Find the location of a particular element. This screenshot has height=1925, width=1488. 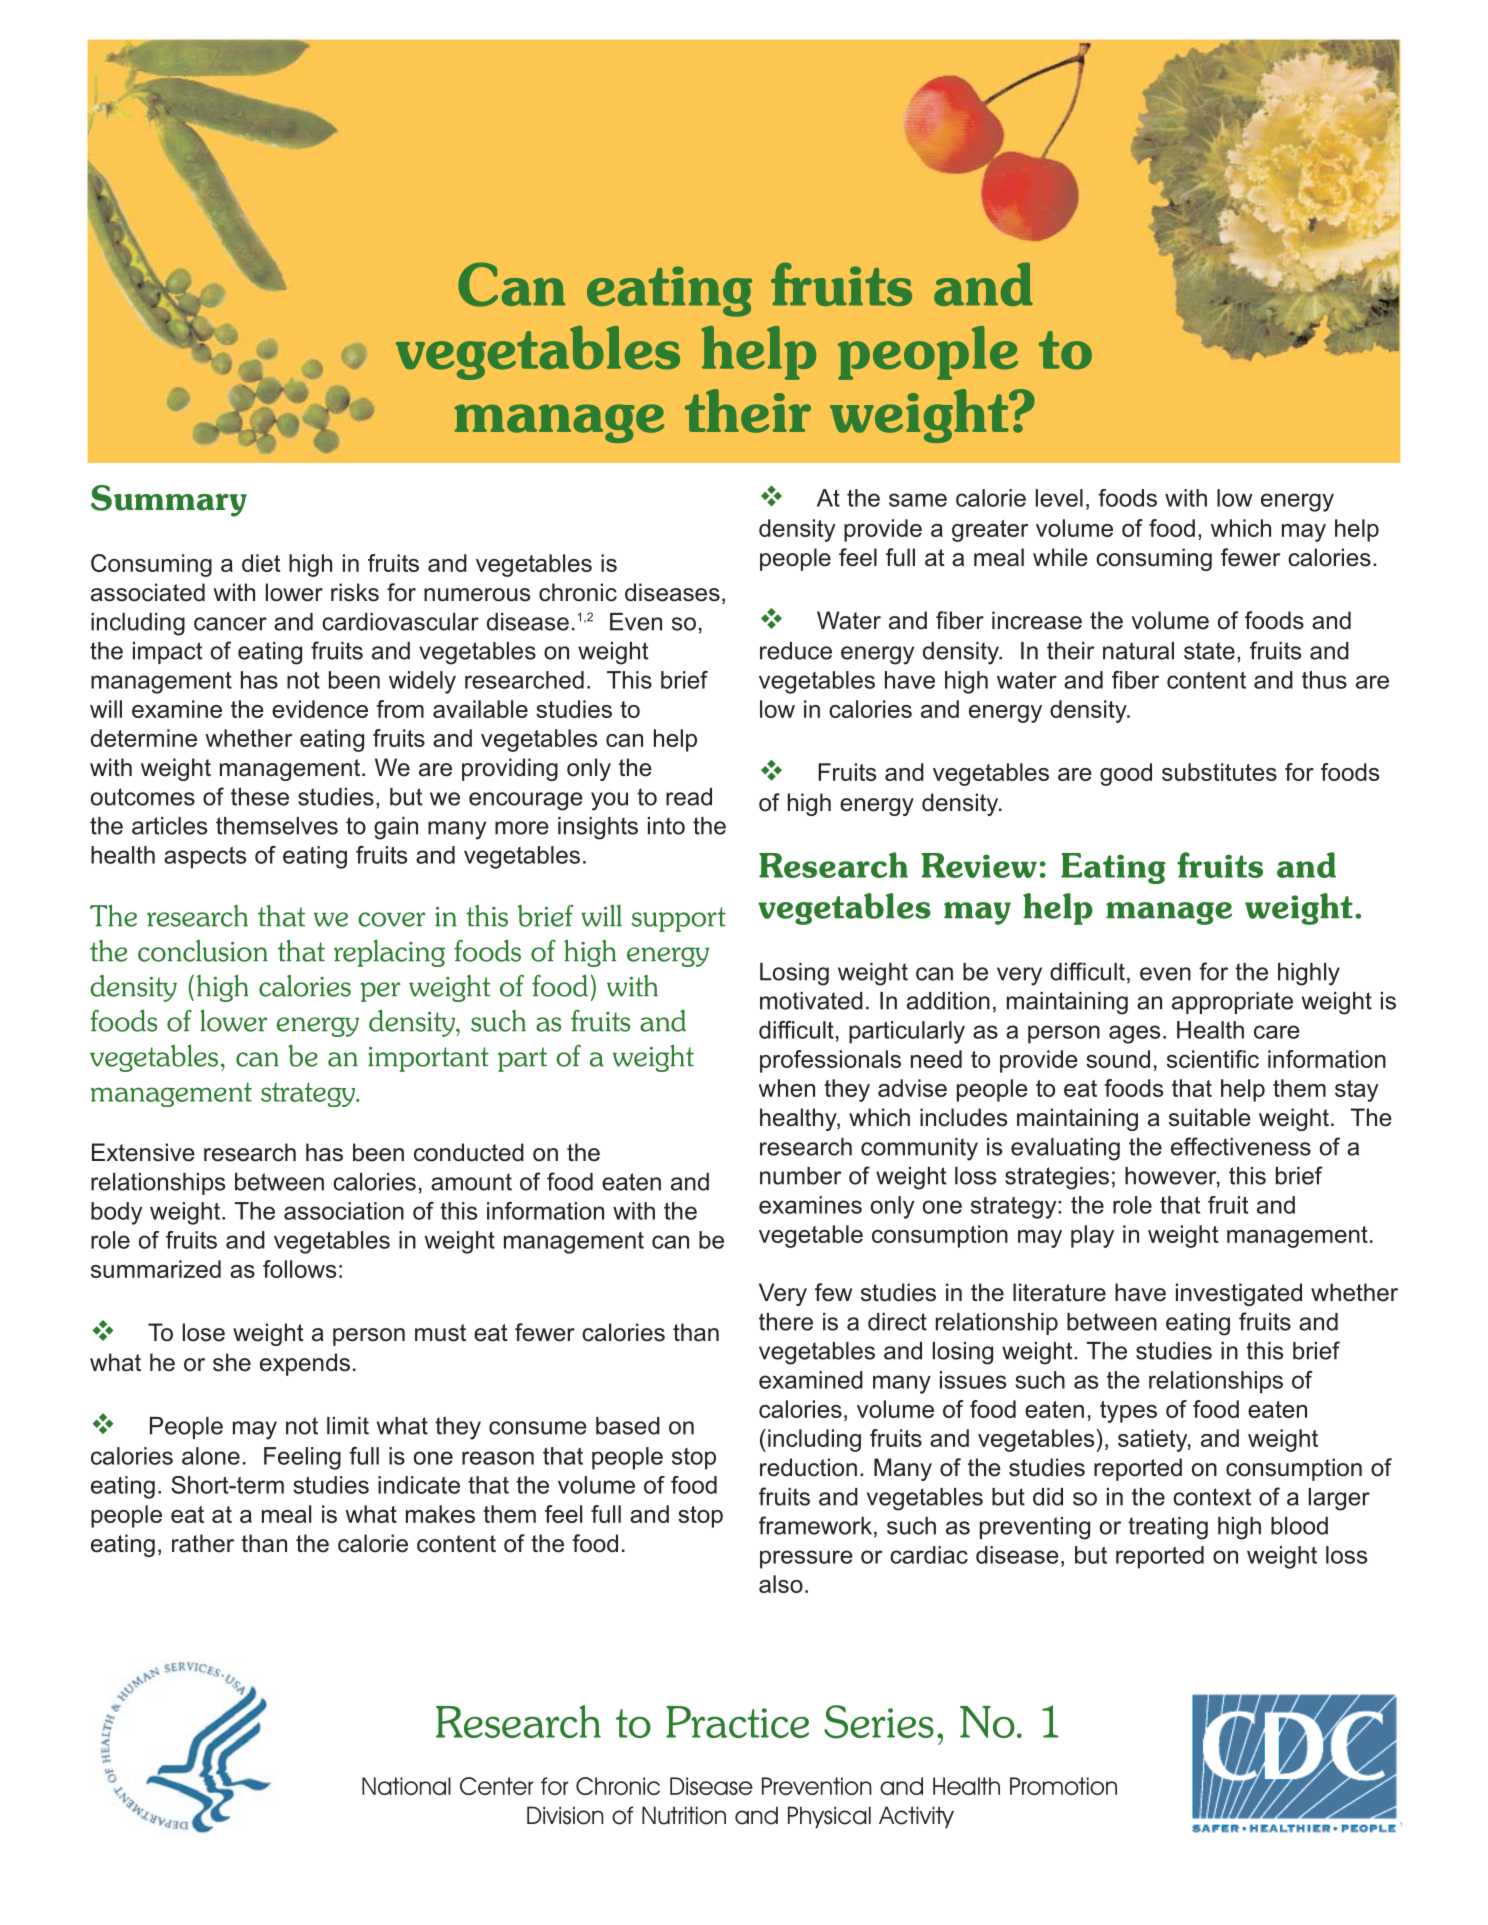

Promotion is located at coordinates (1063, 1786).
